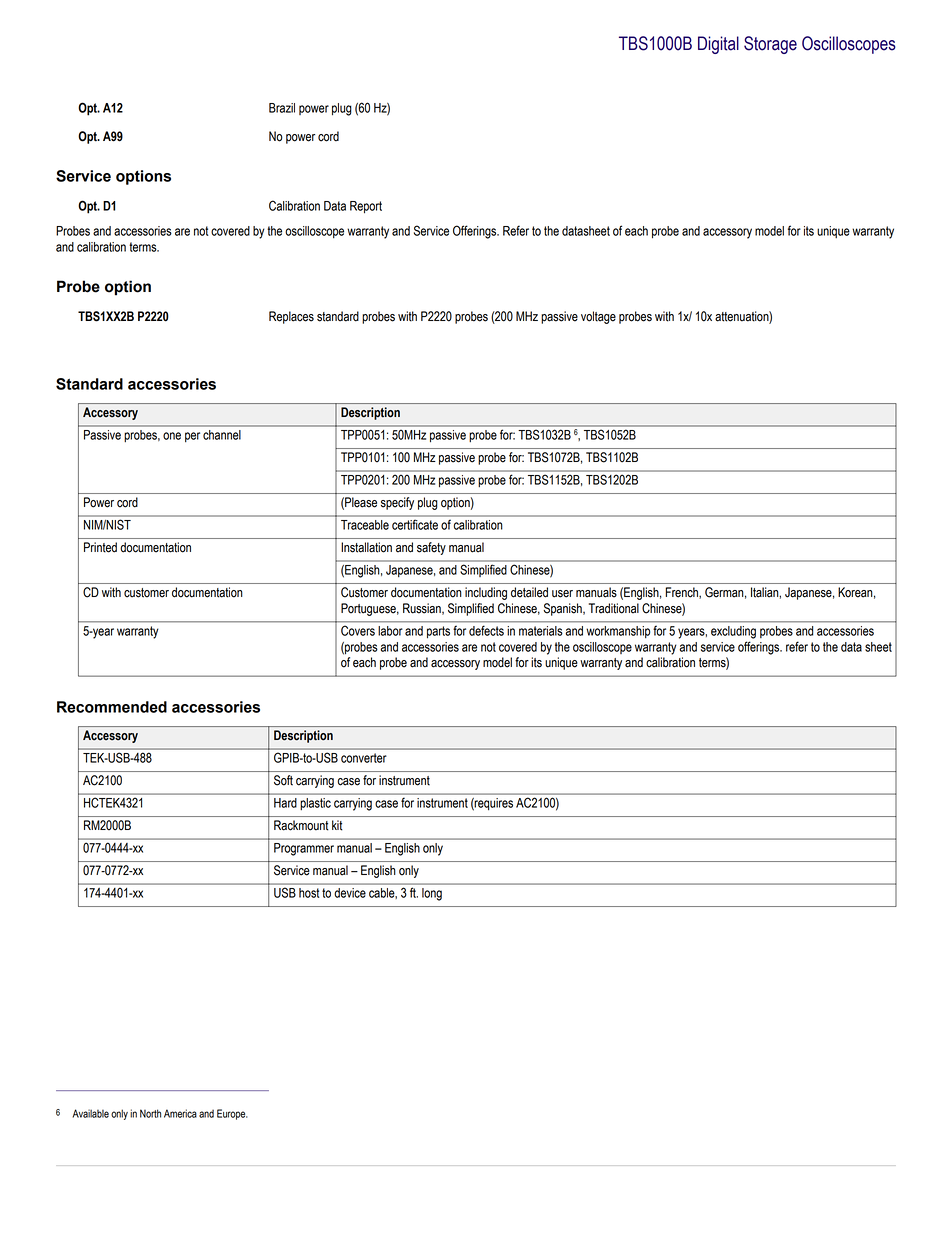  What do you see at coordinates (598, 317) in the document?
I see `voltage` at bounding box center [598, 317].
